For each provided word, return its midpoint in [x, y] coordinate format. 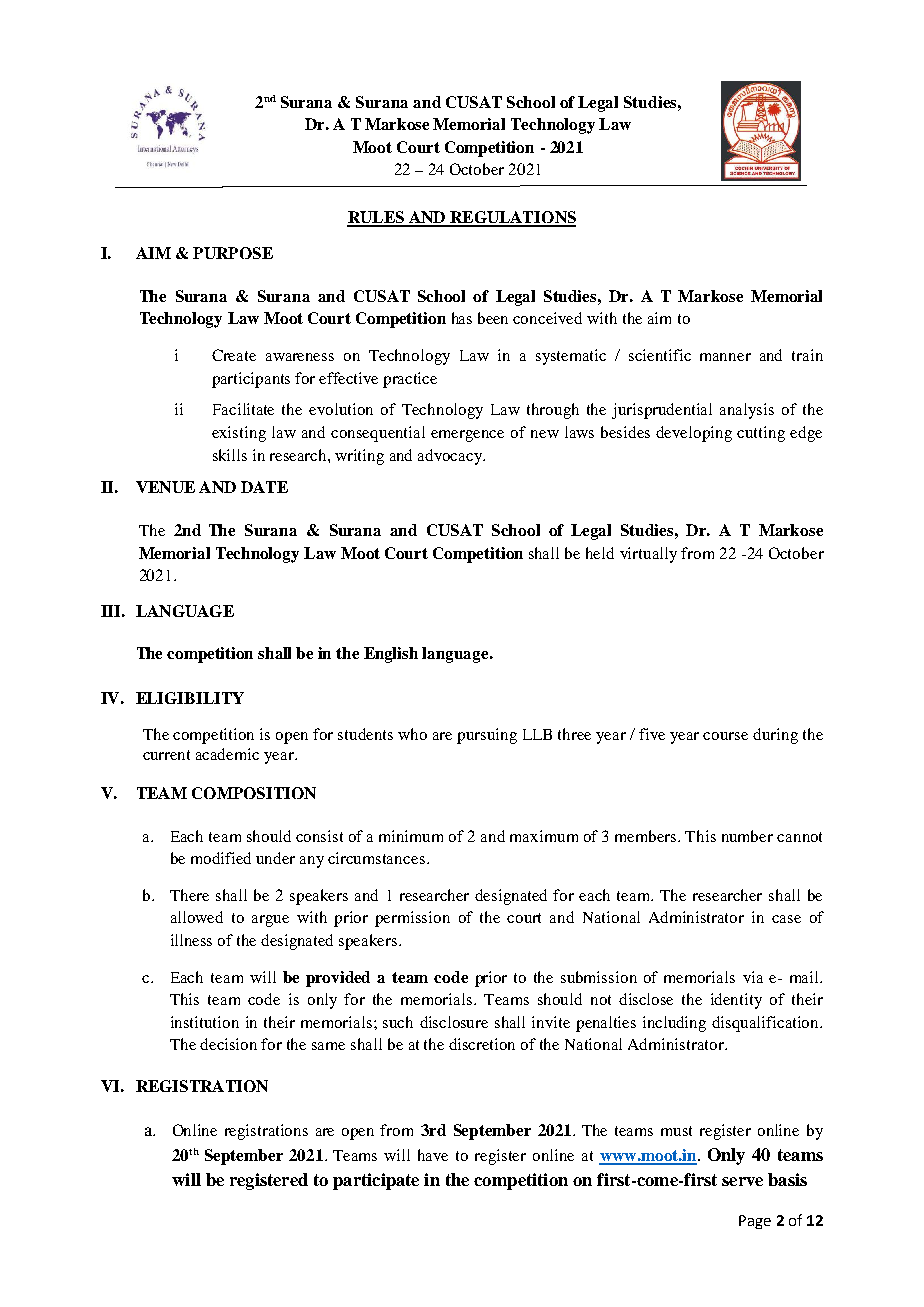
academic [227, 754]
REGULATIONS [512, 218]
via [753, 977]
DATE [264, 487]
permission [412, 919]
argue [270, 921]
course [725, 736]
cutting [761, 434]
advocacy [451, 457]
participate [376, 1181]
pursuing [487, 736]
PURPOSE [233, 253]
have [433, 1155]
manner [725, 357]
